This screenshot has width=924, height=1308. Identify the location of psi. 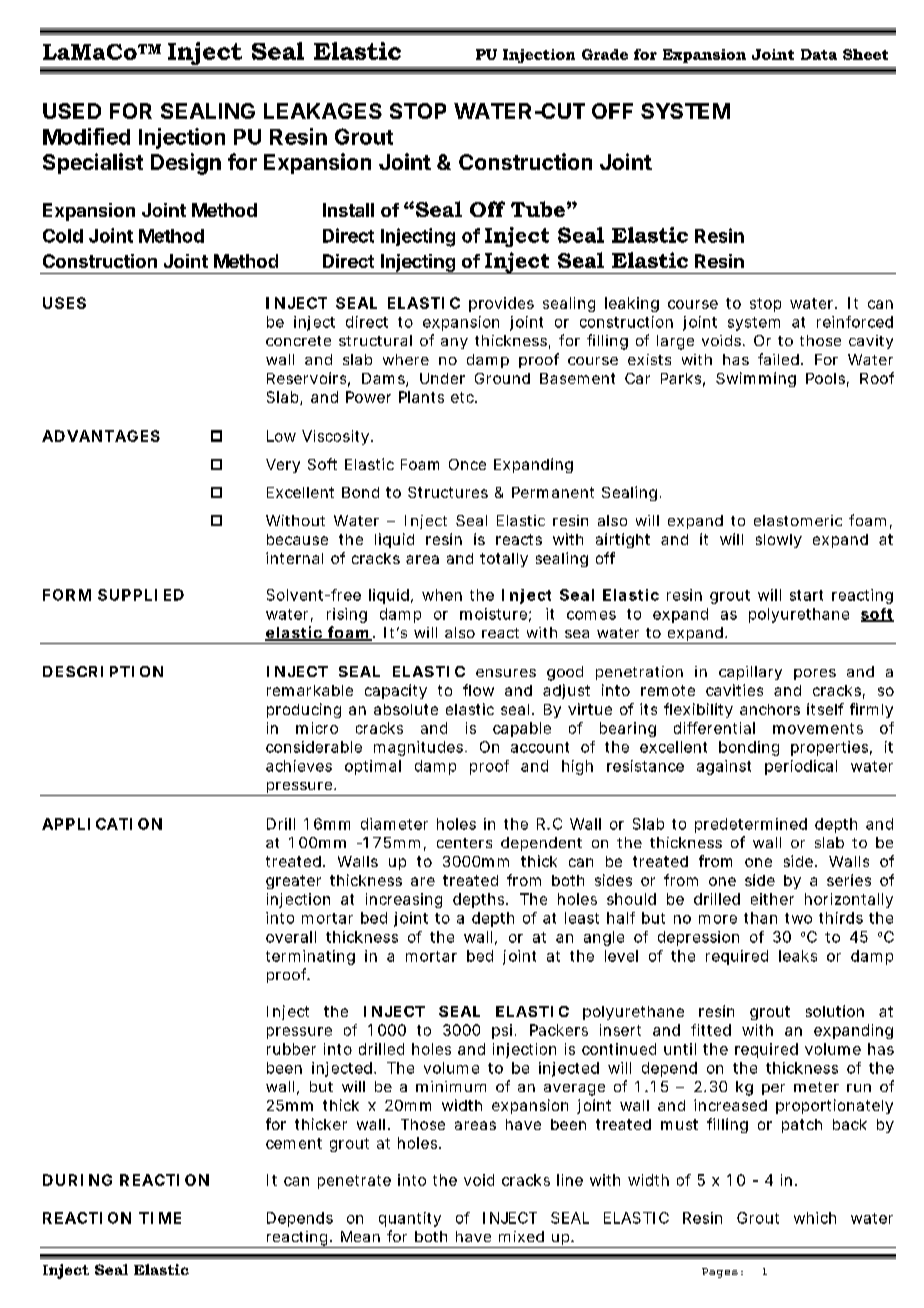
(502, 1031).
